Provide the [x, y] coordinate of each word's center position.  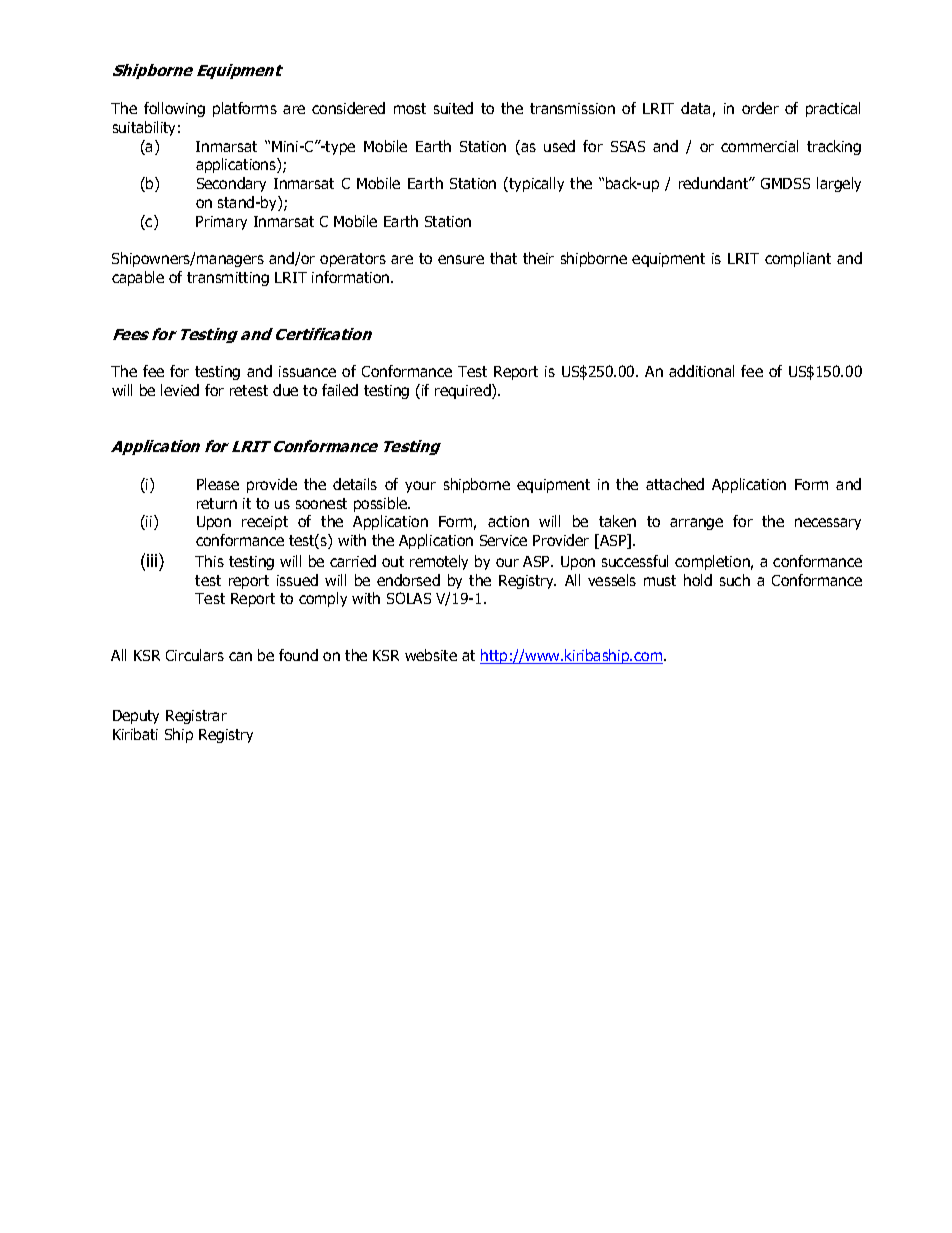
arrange [696, 524]
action [508, 521]
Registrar [196, 717]
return [217, 503]
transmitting [228, 279]
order [760, 108]
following [174, 109]
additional [701, 371]
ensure [461, 259]
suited [453, 108]
